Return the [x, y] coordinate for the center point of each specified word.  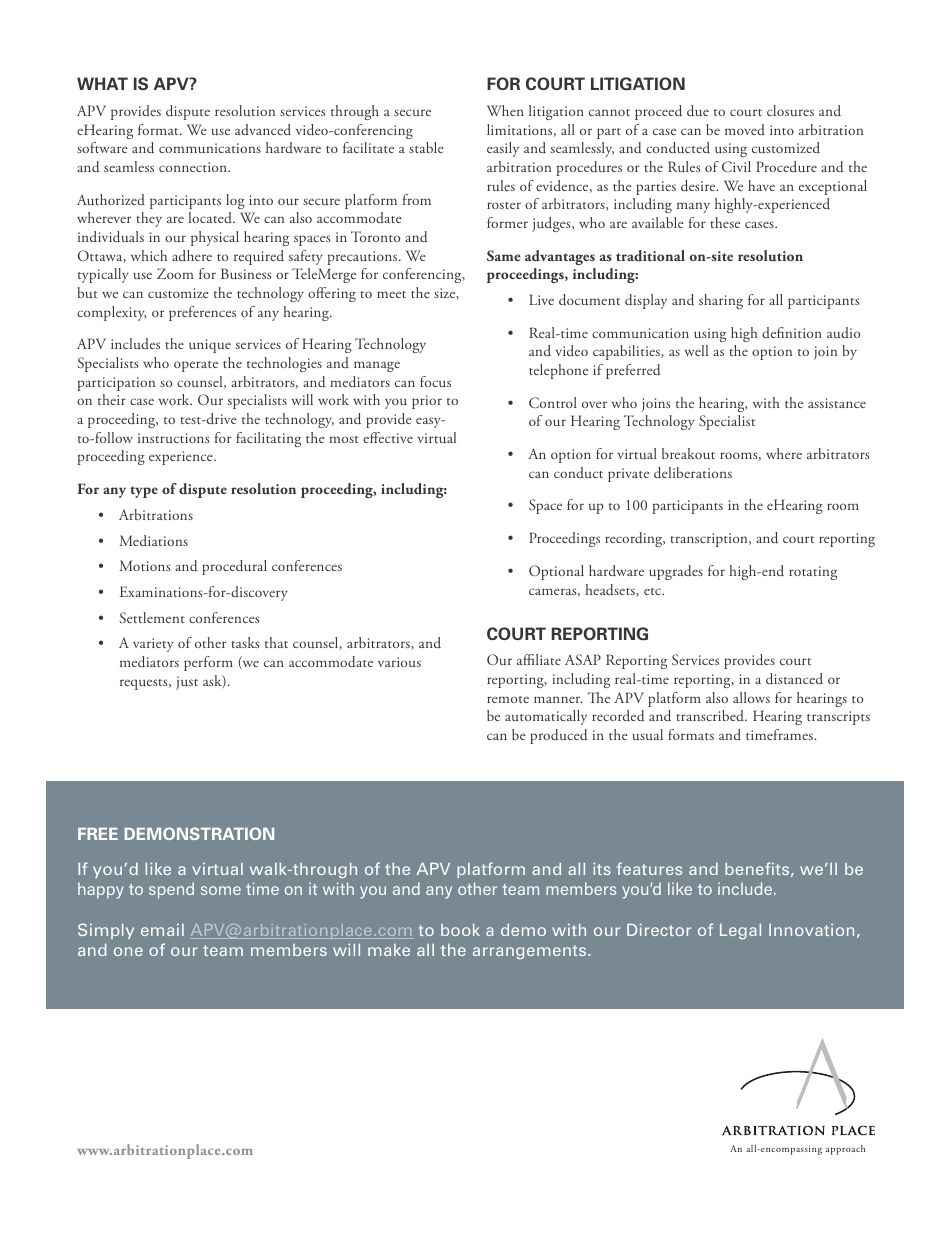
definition [792, 332]
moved [745, 129]
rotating [813, 573]
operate [196, 366]
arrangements [531, 952]
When [505, 110]
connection [194, 167]
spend [171, 890]
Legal [740, 931]
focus [435, 381]
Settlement [152, 617]
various [399, 662]
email [162, 930]
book [460, 930]
